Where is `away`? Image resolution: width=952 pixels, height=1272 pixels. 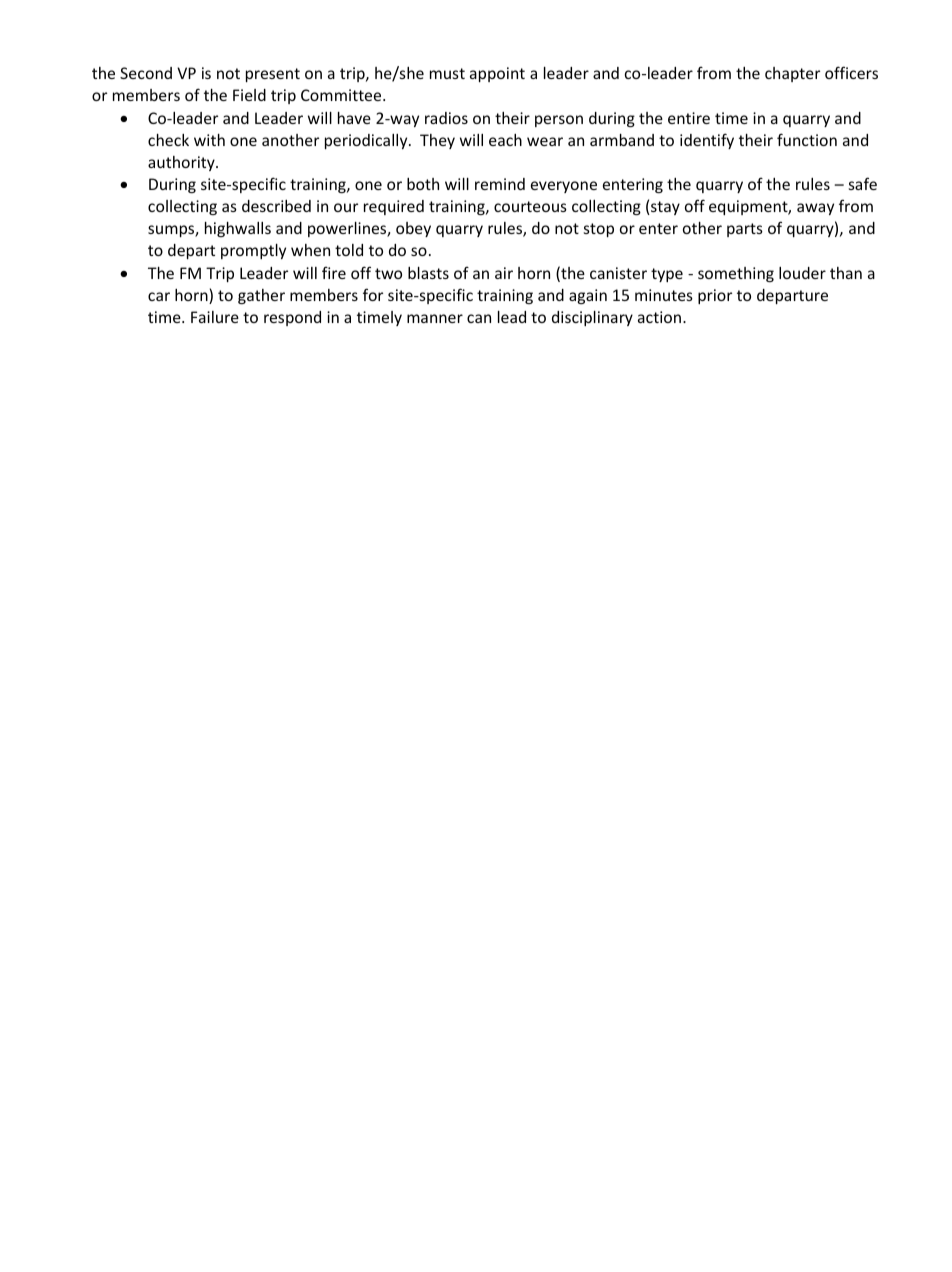
away is located at coordinates (815, 209).
